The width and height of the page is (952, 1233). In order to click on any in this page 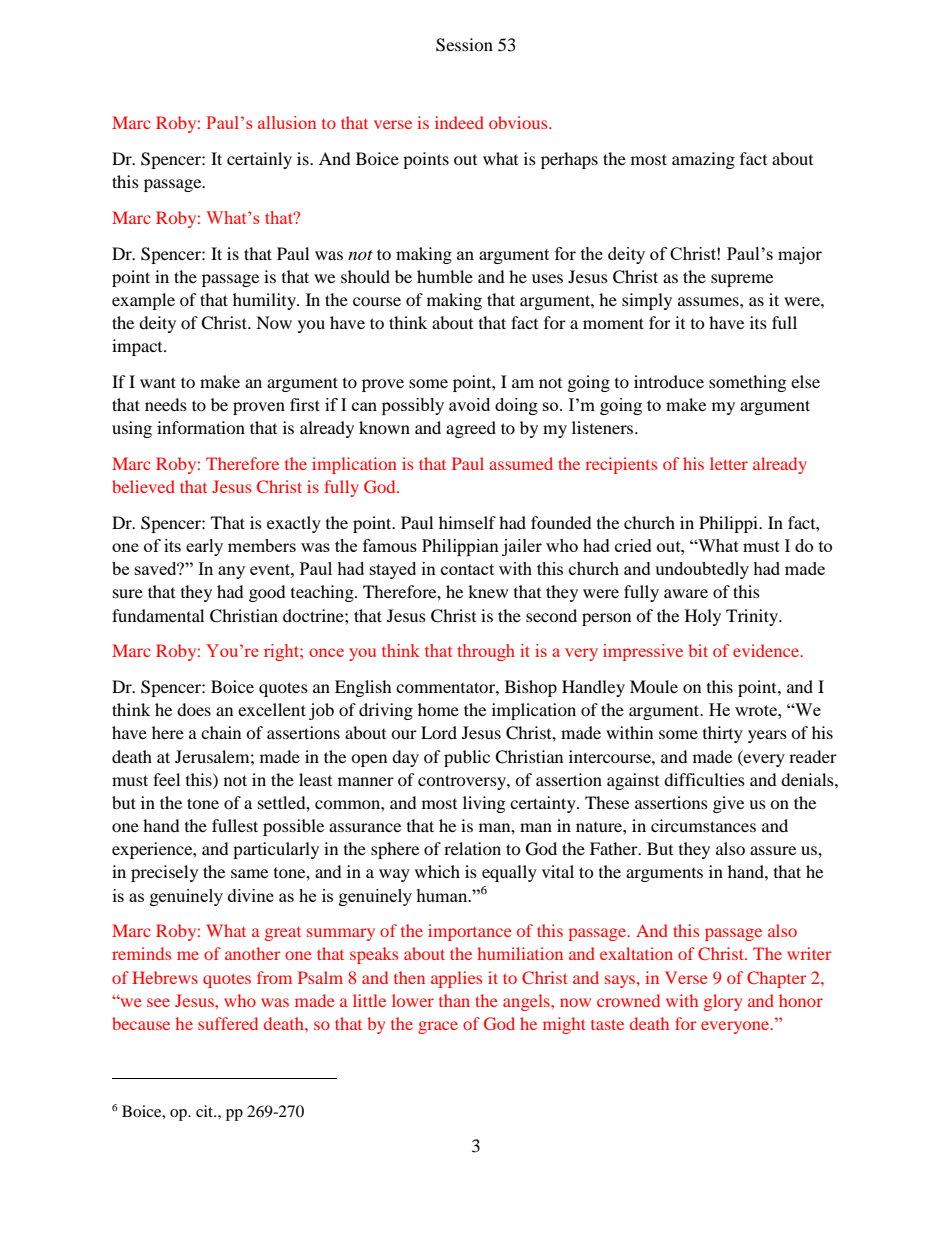, I will do `click(231, 572)`.
